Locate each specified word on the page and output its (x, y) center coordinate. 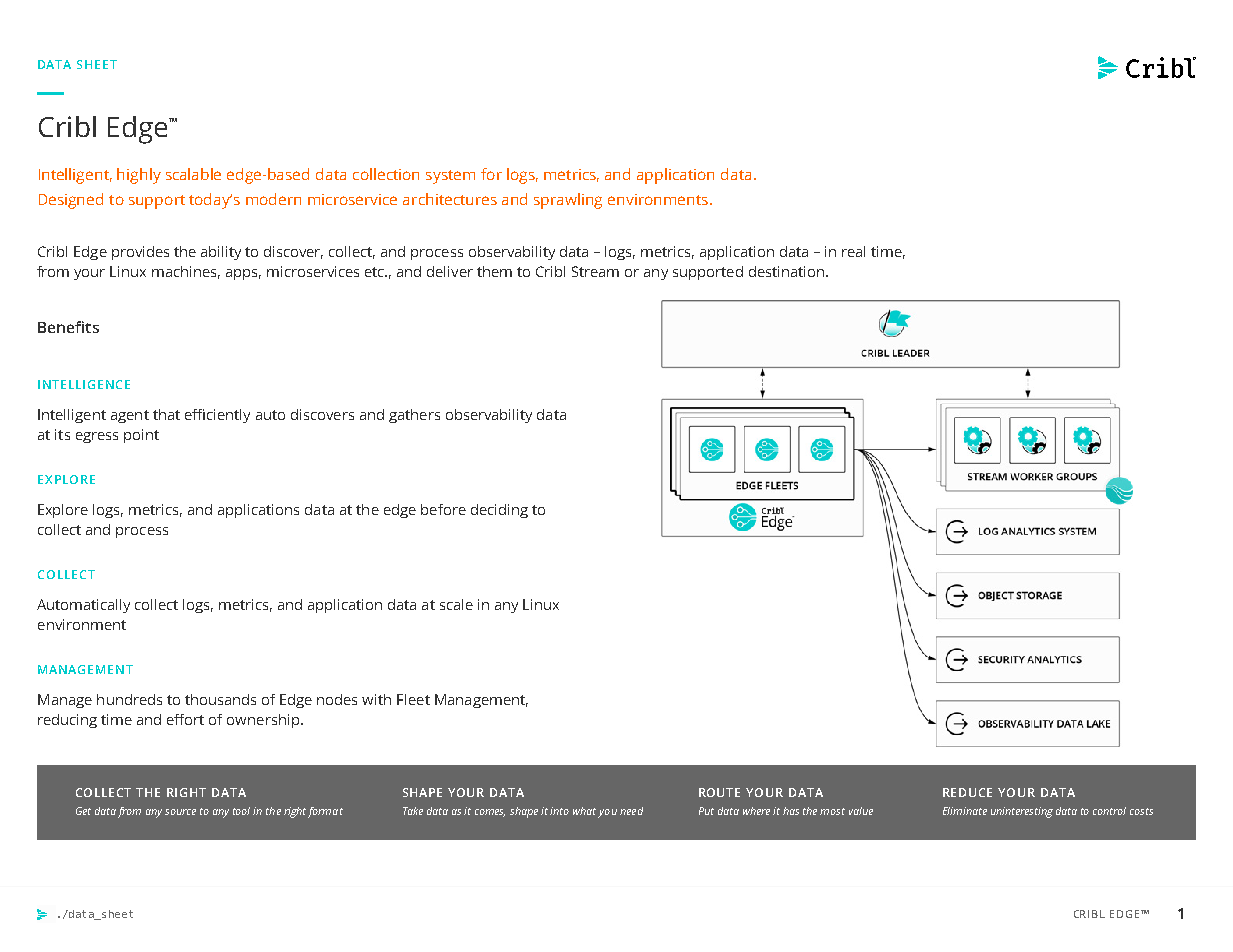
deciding (499, 511)
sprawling (568, 201)
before (443, 509)
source (180, 812)
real (853, 251)
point (141, 436)
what (584, 811)
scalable (193, 174)
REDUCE (967, 792)
